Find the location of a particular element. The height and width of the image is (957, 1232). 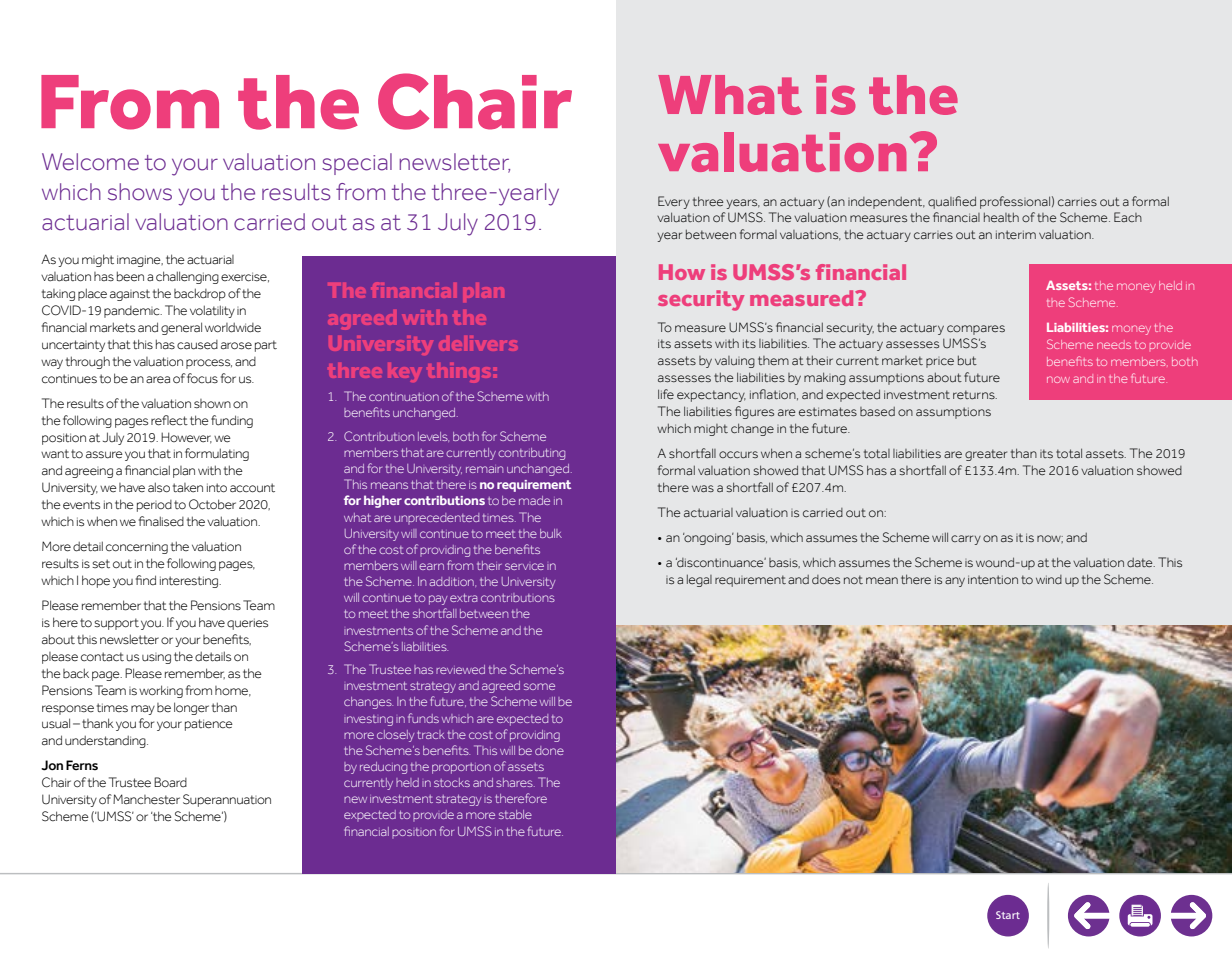

Every is located at coordinates (674, 202).
